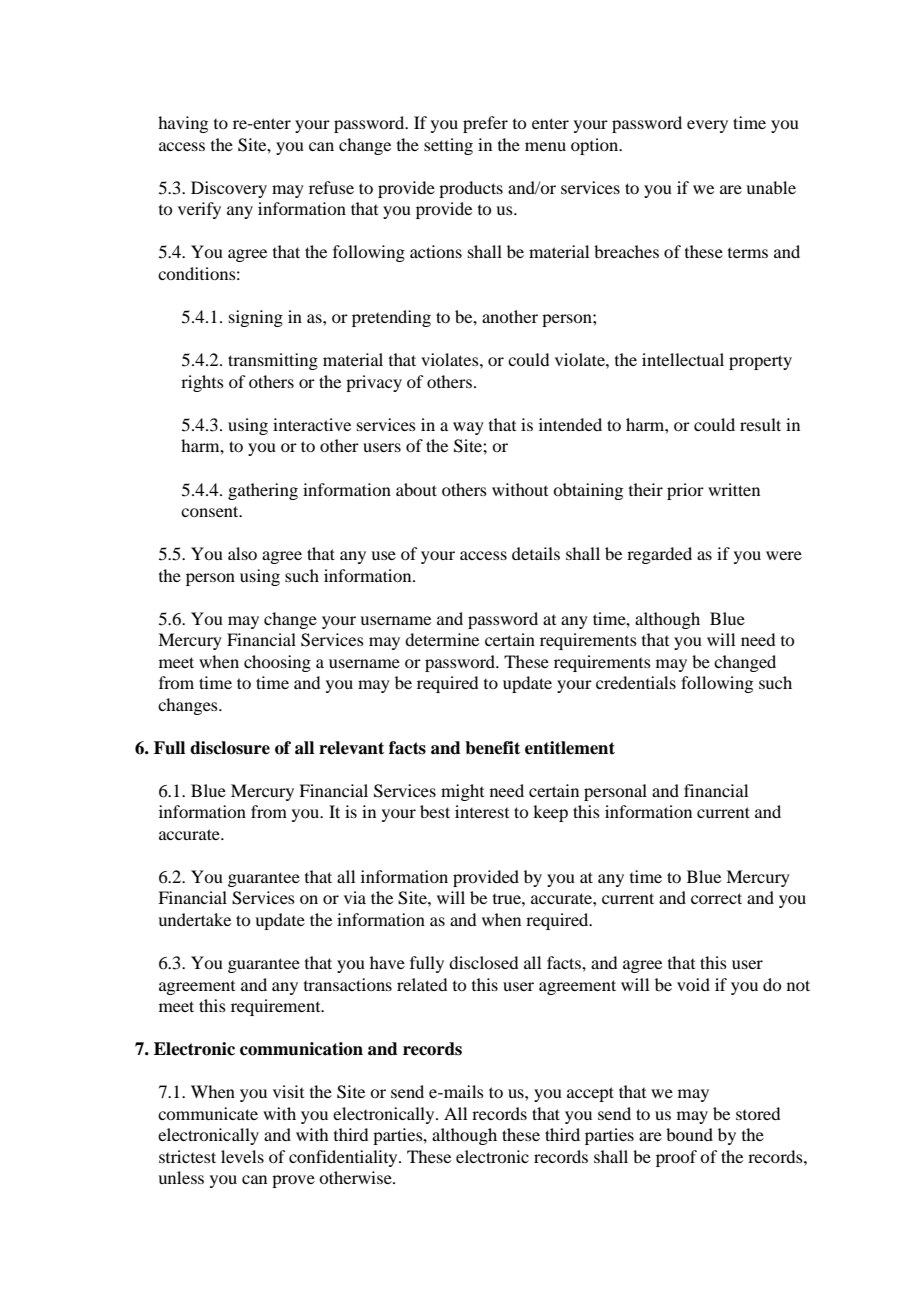  I want to click on setting, so click(448, 146).
